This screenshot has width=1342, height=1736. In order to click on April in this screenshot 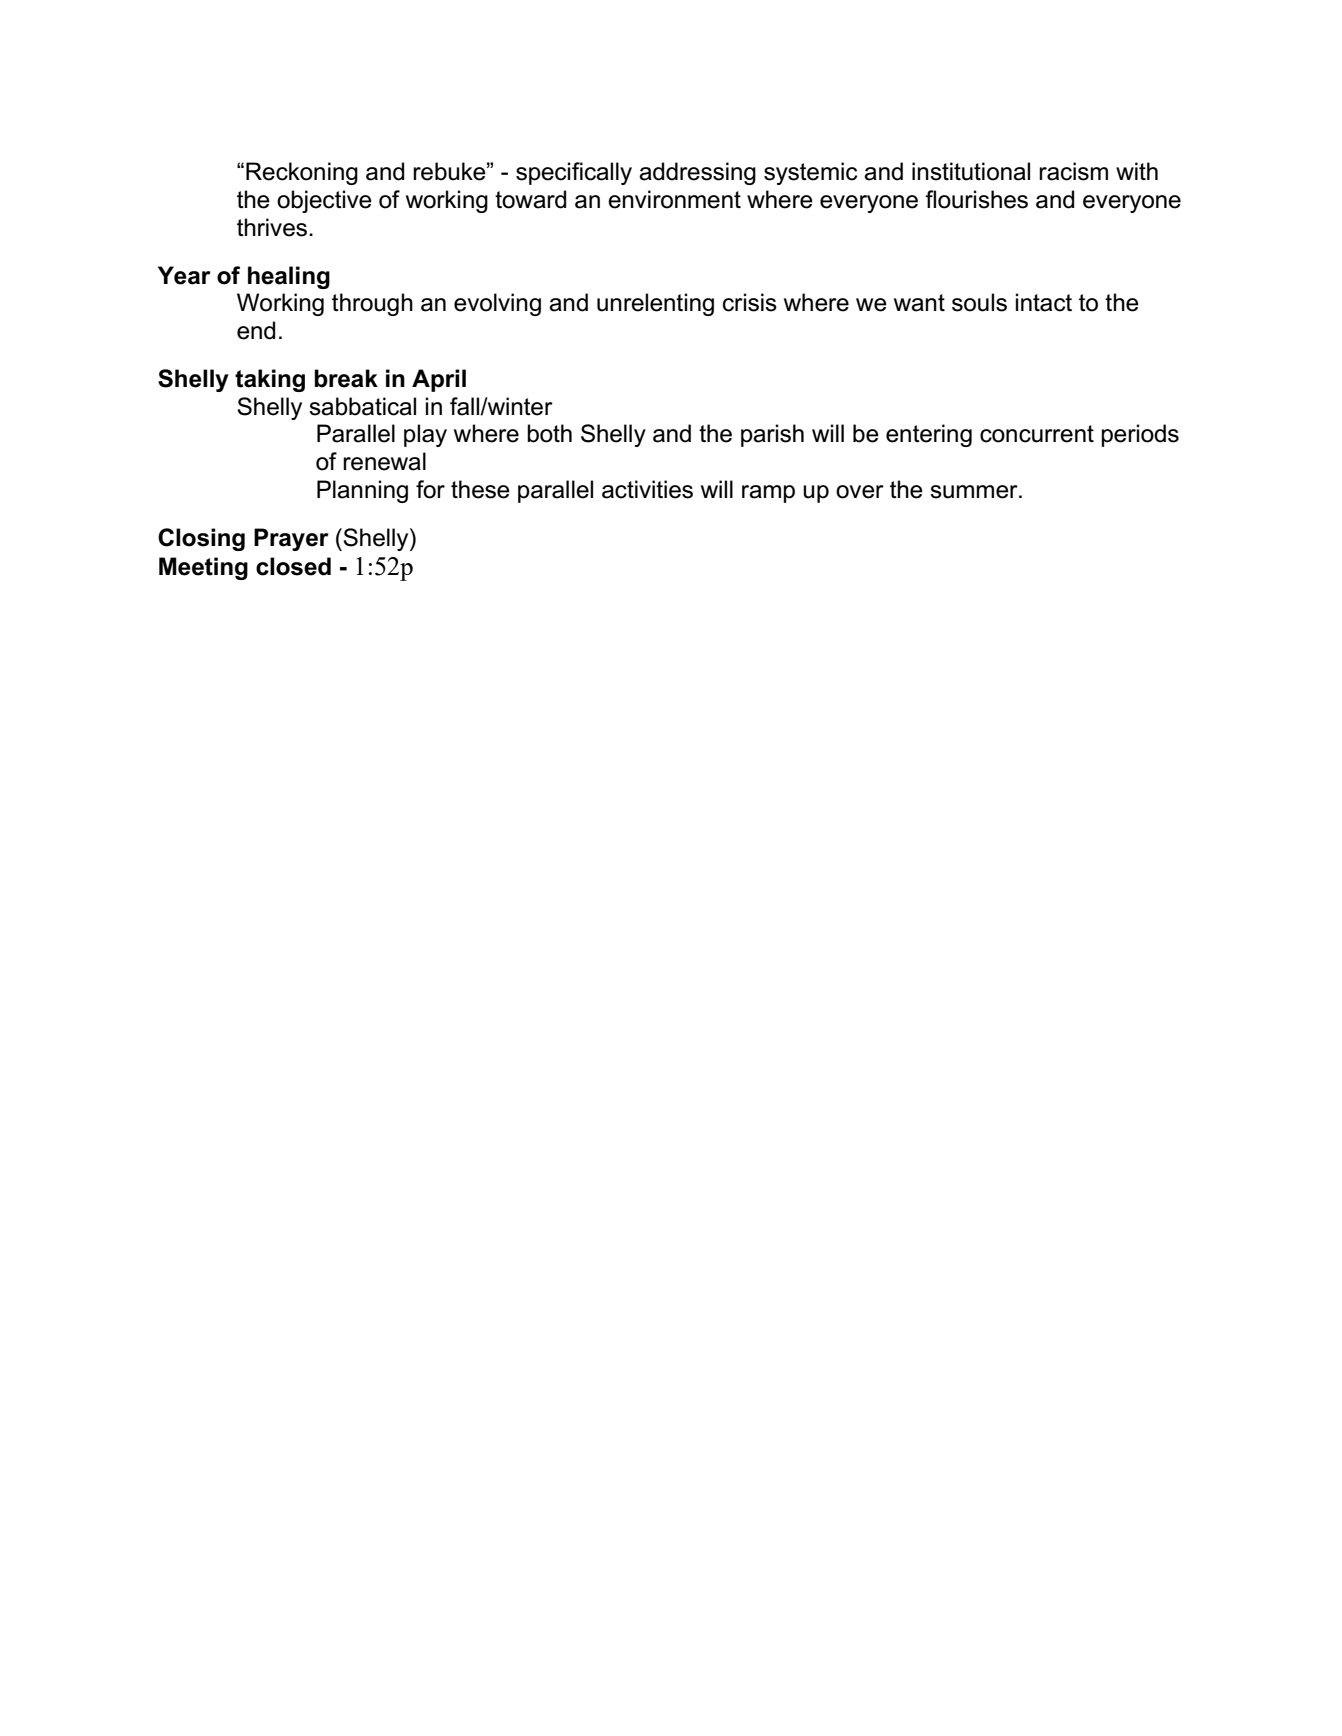, I will do `click(439, 380)`.
